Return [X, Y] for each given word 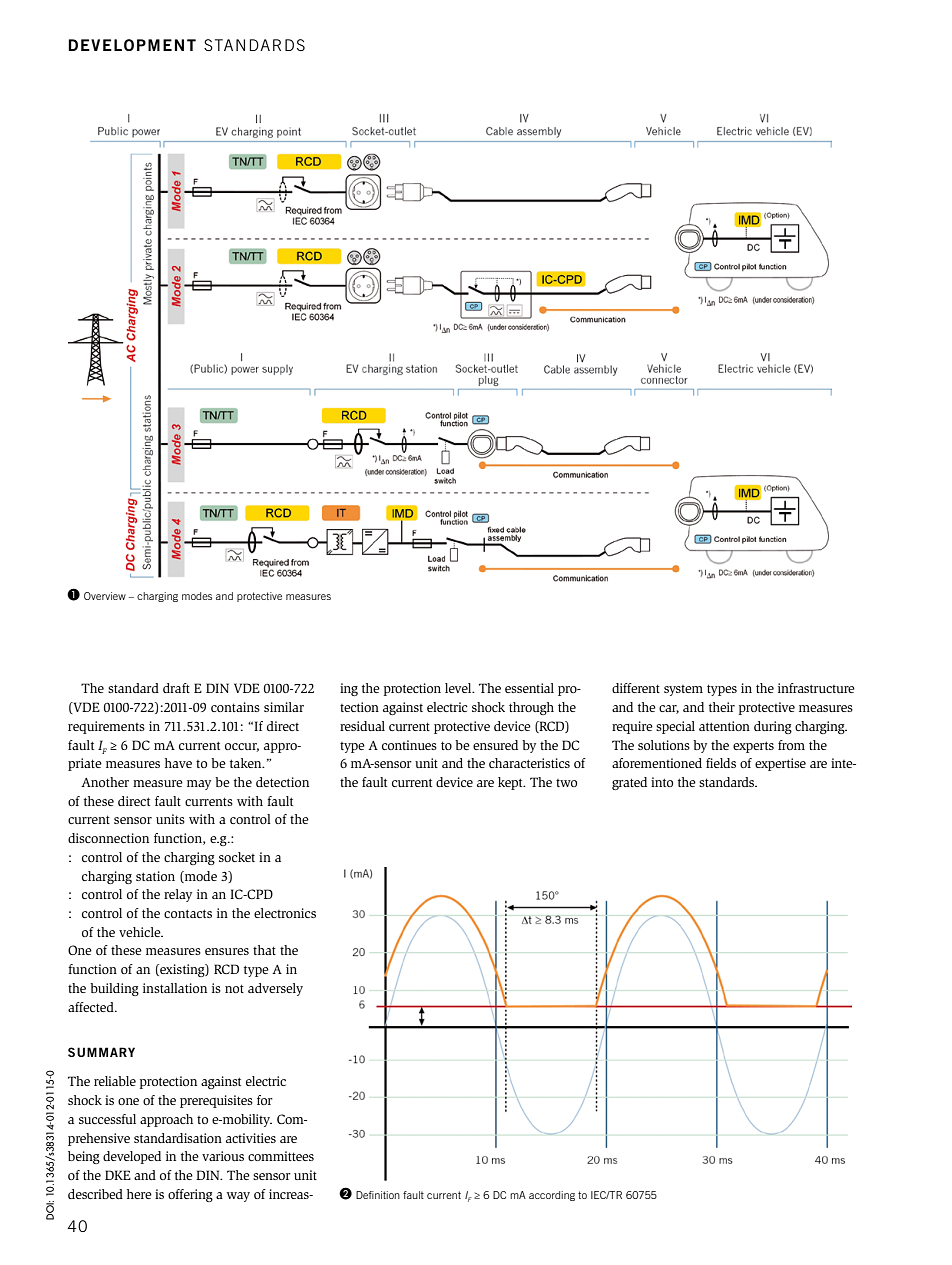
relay [178, 895]
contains [235, 707]
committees [281, 1156]
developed [132, 1157]
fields [721, 763]
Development [132, 45]
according [552, 1196]
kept [511, 783]
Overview [105, 596]
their [722, 707]
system [683, 690]
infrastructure [816, 688]
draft [176, 688]
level [459, 688]
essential [529, 688]
